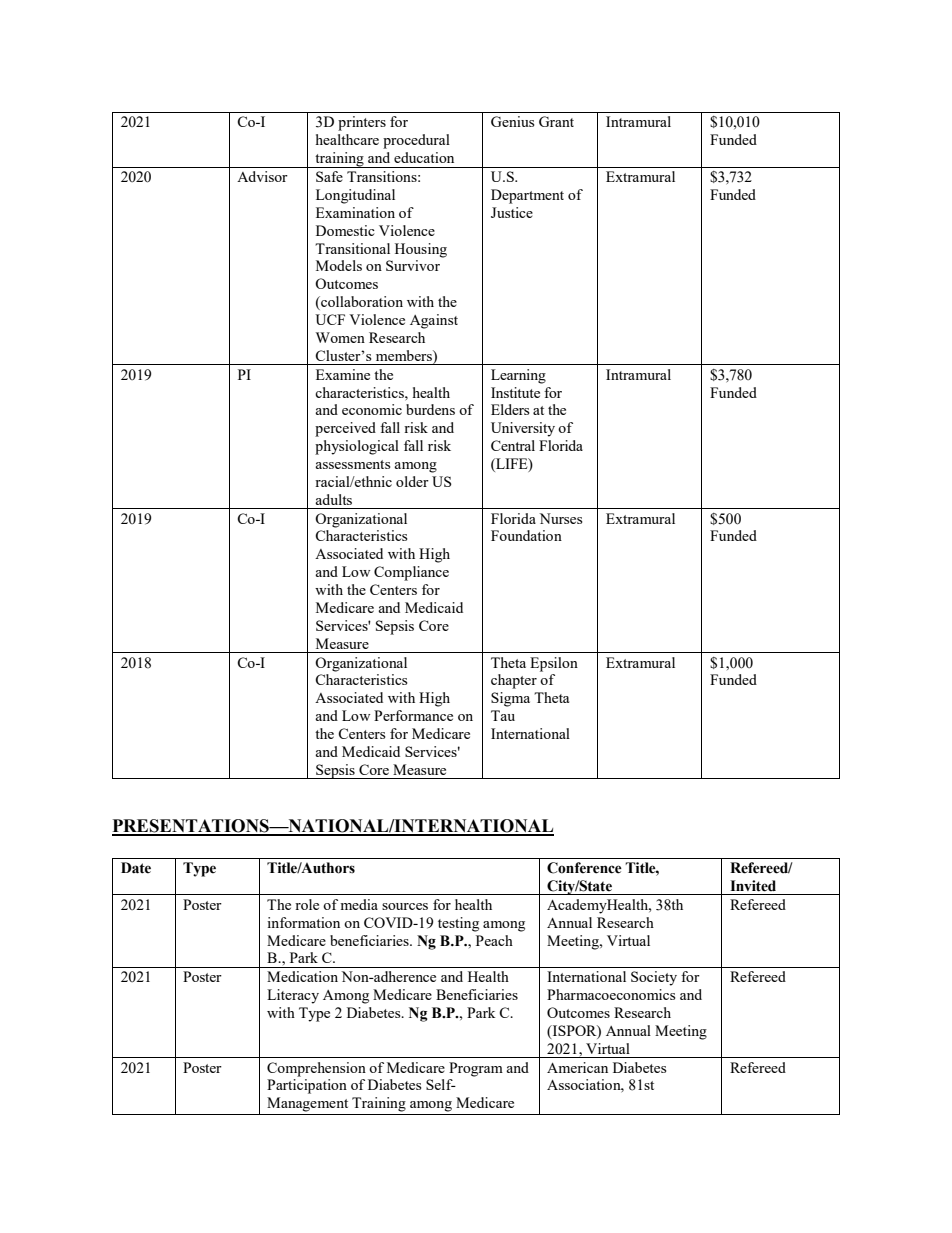 The width and height of the screenshot is (952, 1233). I want to click on Invited, so click(753, 886).
